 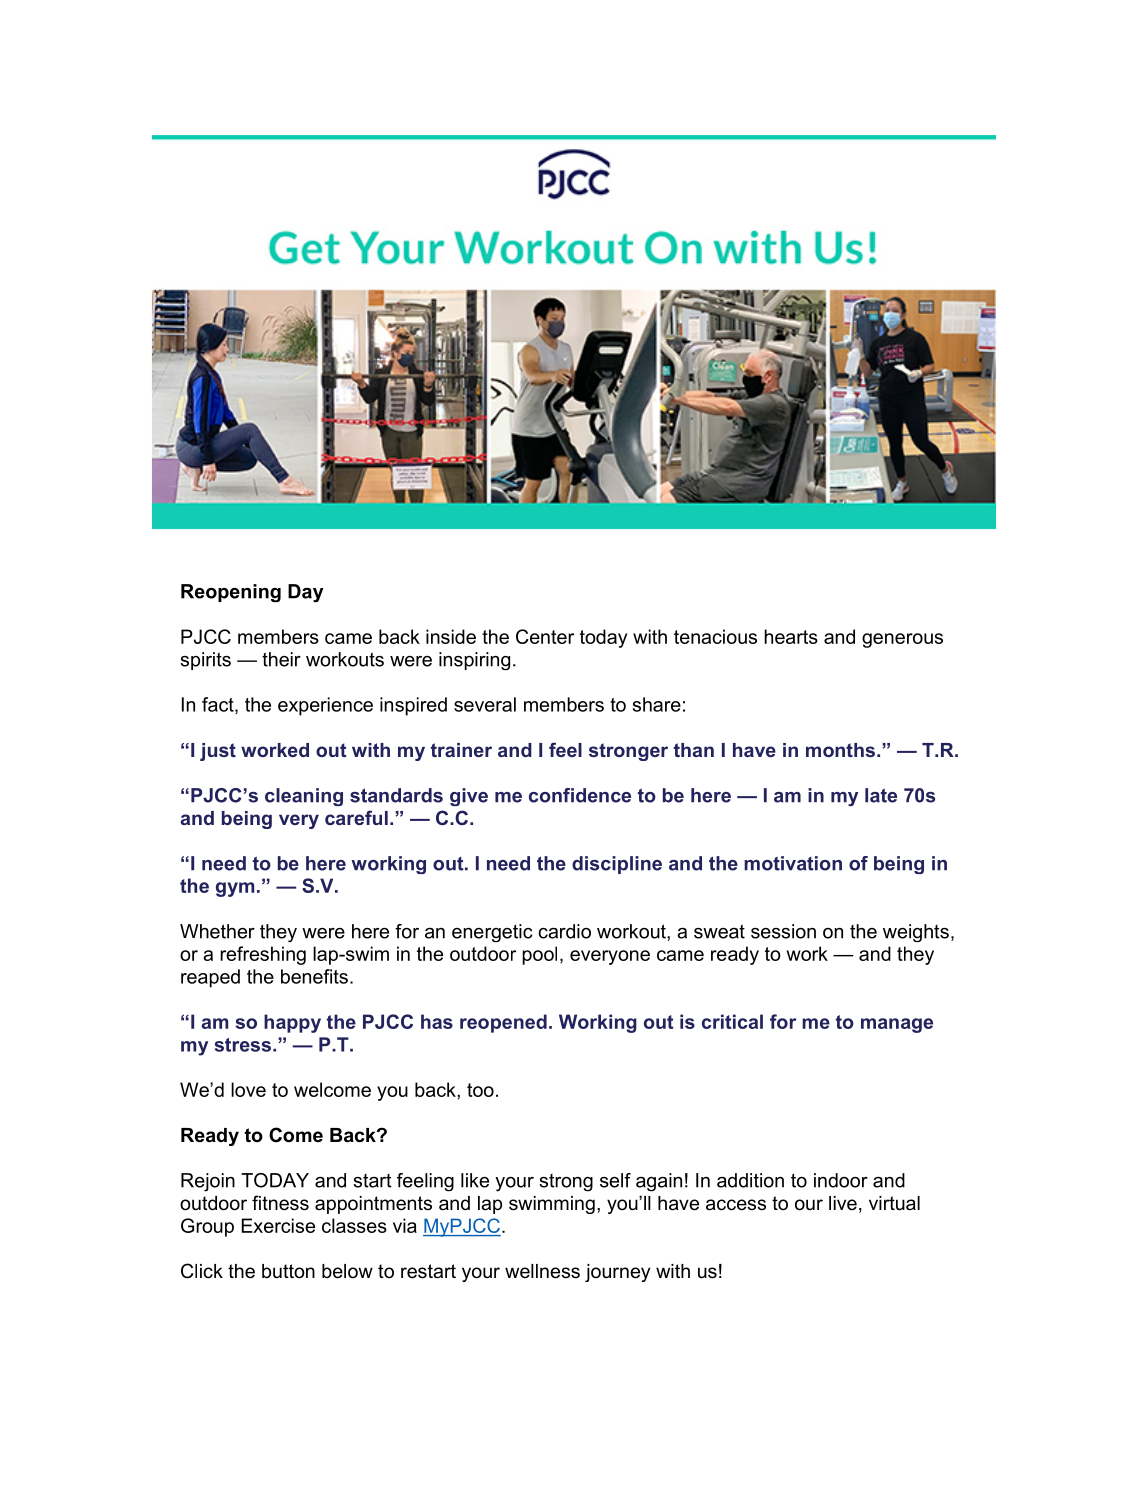 I want to click on session, so click(x=783, y=931).
